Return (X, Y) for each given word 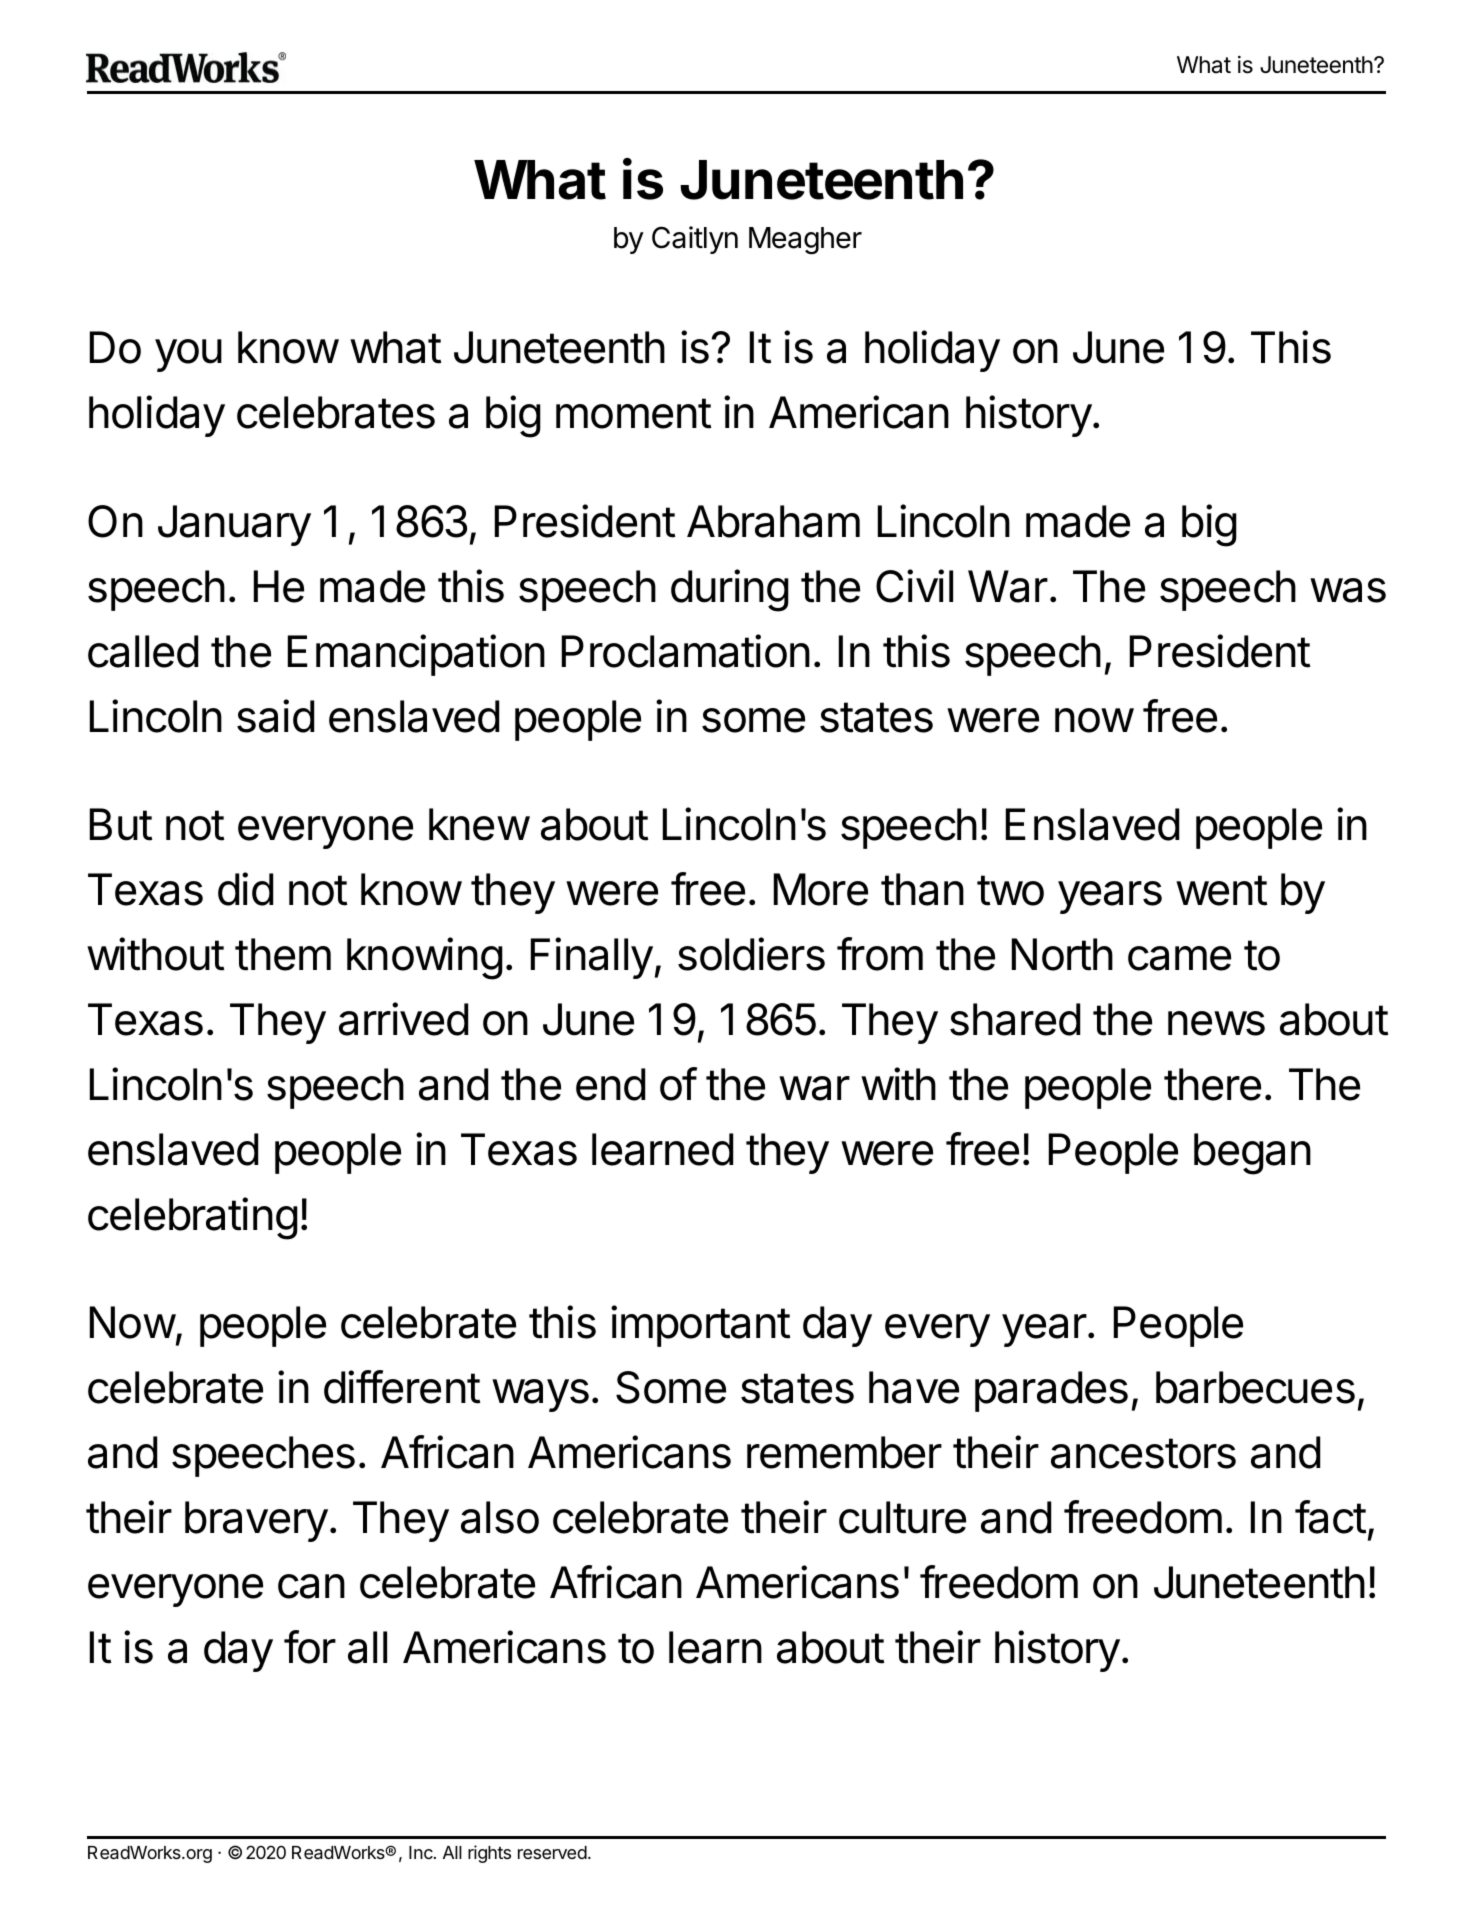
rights (489, 1854)
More (821, 889)
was (1348, 590)
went (1221, 890)
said (275, 716)
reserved (552, 1852)
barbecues (1255, 1387)
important (700, 1326)
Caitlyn (695, 240)
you (188, 355)
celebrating (193, 1218)
